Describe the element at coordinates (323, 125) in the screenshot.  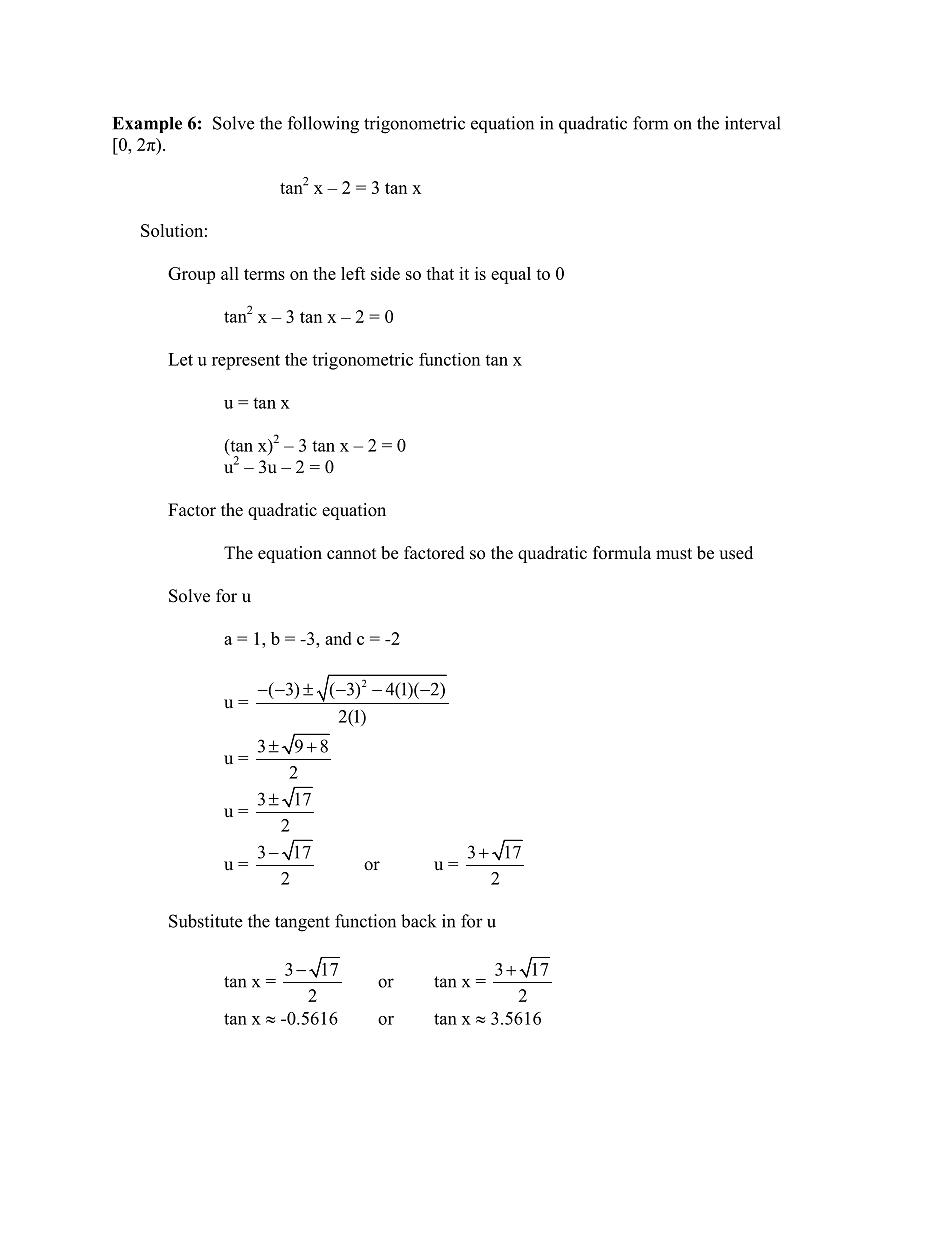
I see `following` at that location.
